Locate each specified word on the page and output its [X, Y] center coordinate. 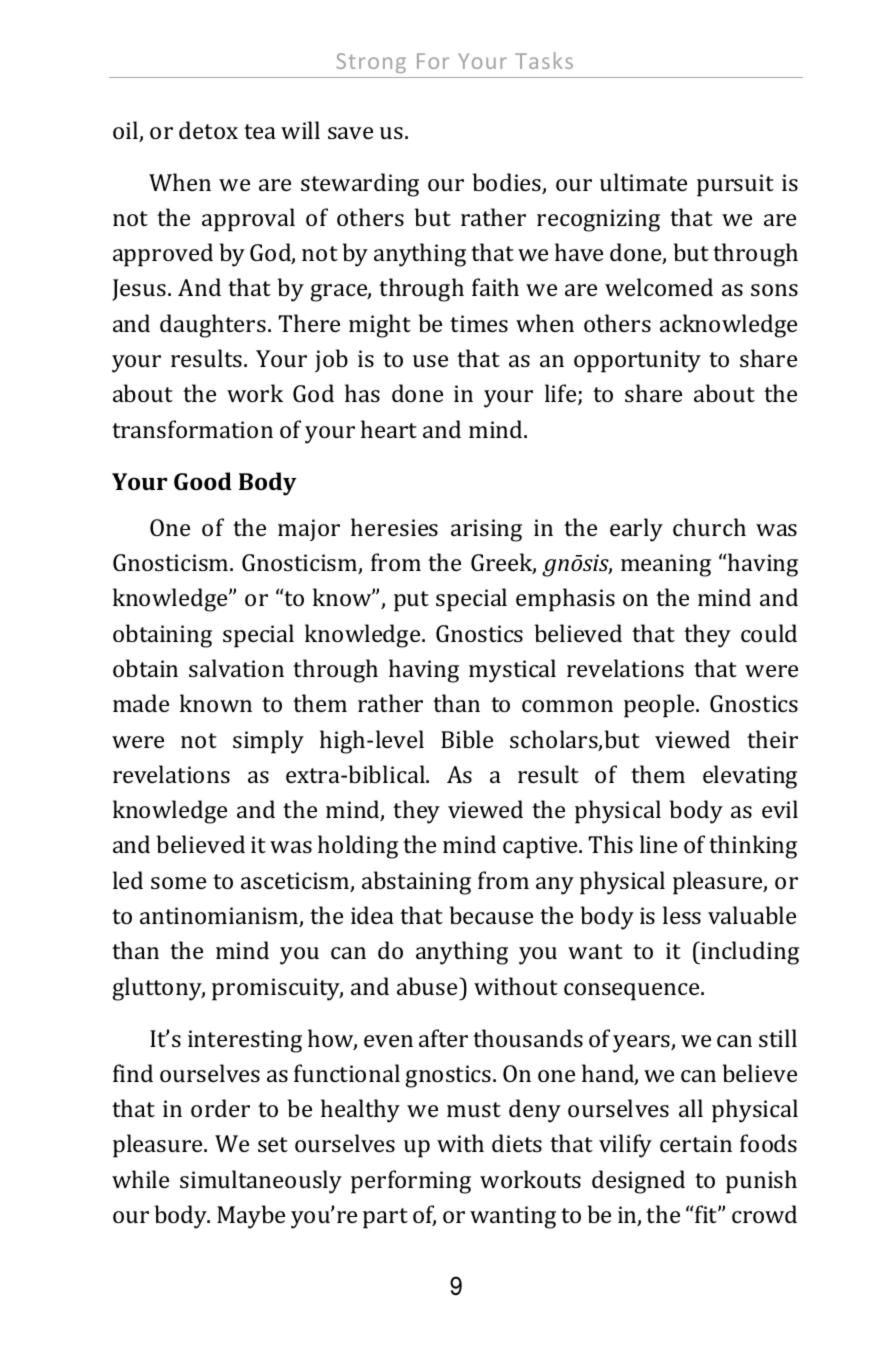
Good [203, 481]
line [658, 844]
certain [696, 1143]
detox [208, 130]
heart [389, 429]
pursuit [735, 185]
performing [411, 1182]
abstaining [416, 883]
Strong [371, 63]
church [709, 527]
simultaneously [261, 1182]
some [178, 883]
